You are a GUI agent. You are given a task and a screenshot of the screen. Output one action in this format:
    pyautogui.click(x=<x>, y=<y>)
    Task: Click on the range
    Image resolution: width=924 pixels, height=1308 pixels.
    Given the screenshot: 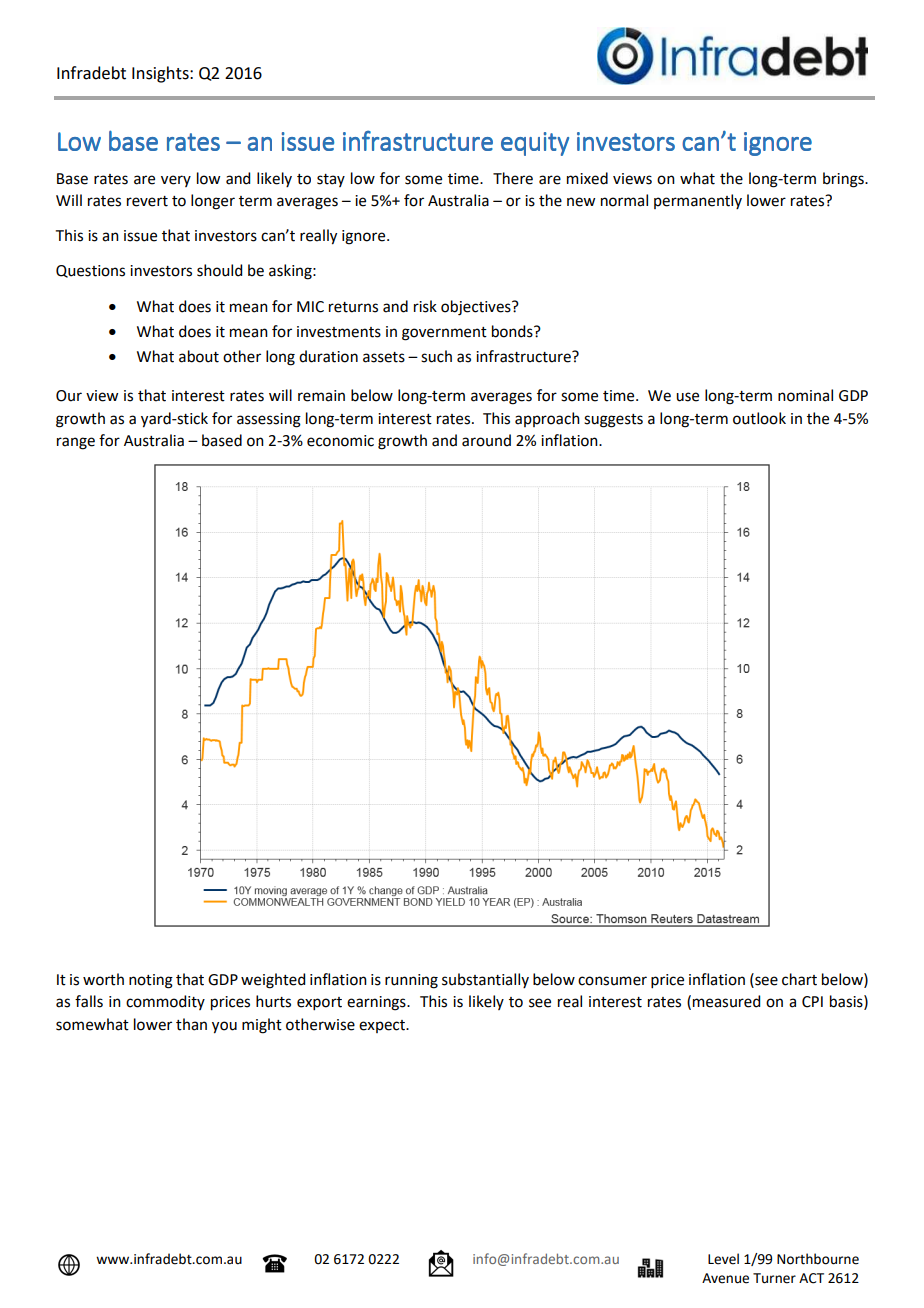 What is the action you would take?
    pyautogui.click(x=76, y=443)
